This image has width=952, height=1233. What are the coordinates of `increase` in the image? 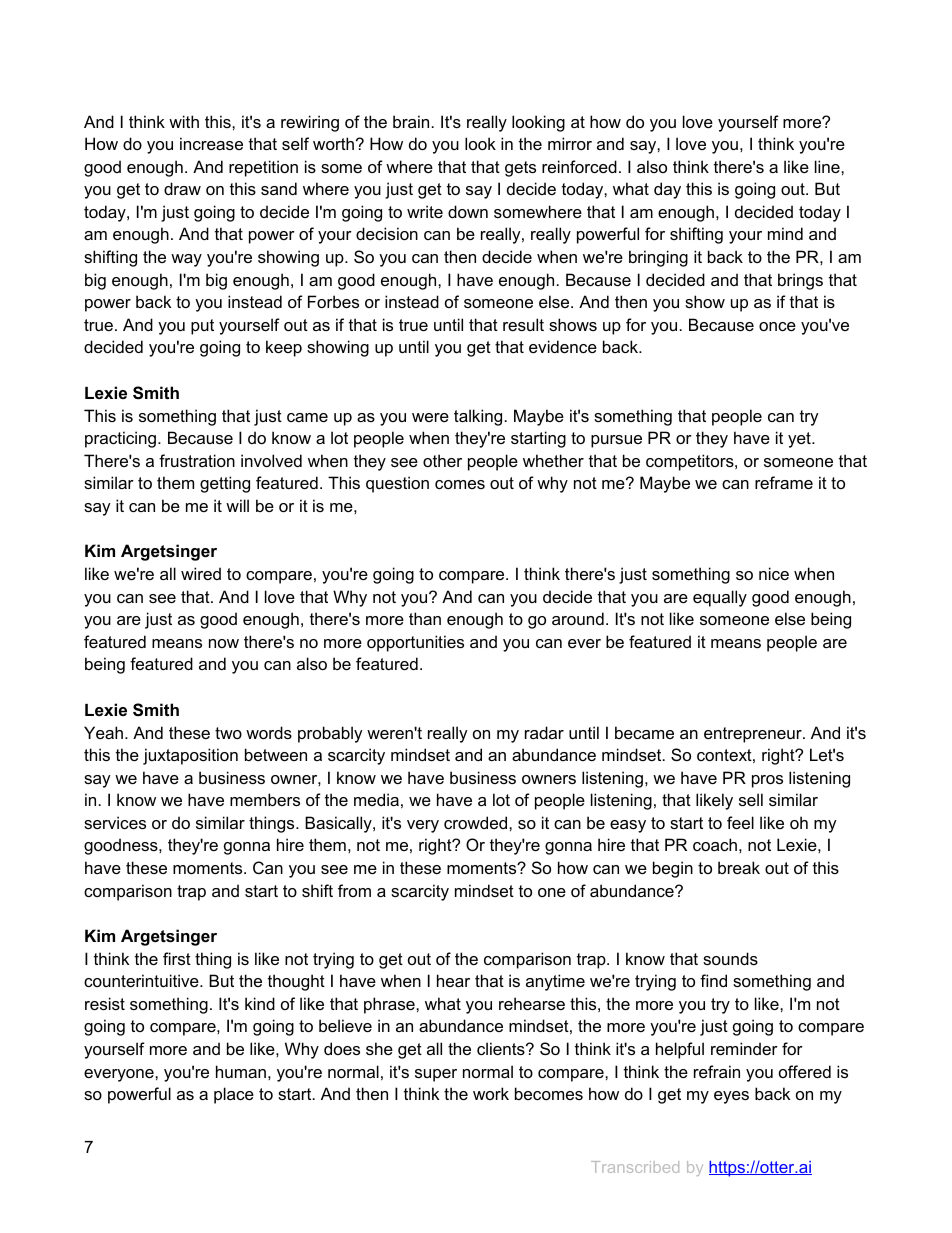 It's located at (211, 143).
